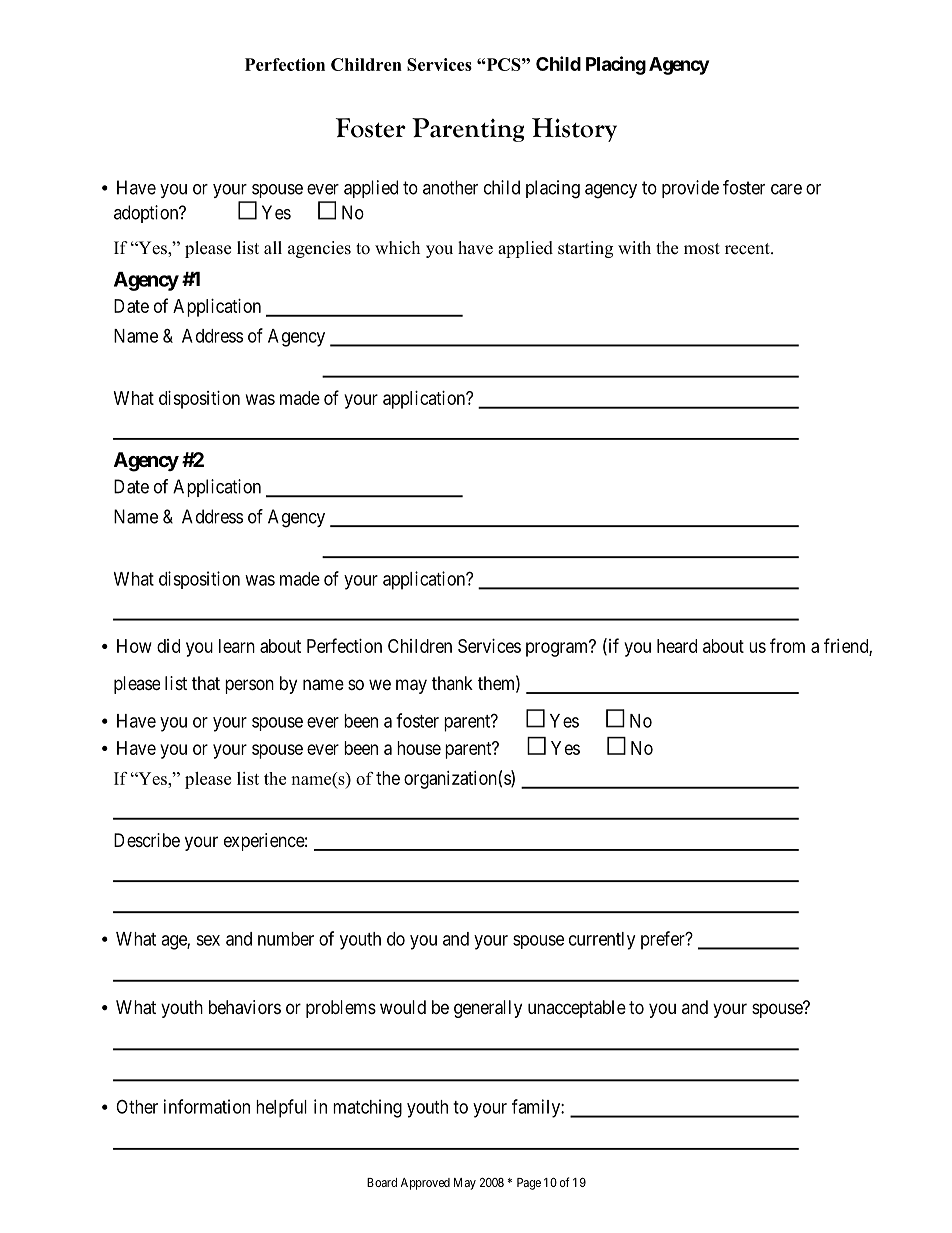 The image size is (952, 1233). I want to click on adoption, so click(147, 214).
